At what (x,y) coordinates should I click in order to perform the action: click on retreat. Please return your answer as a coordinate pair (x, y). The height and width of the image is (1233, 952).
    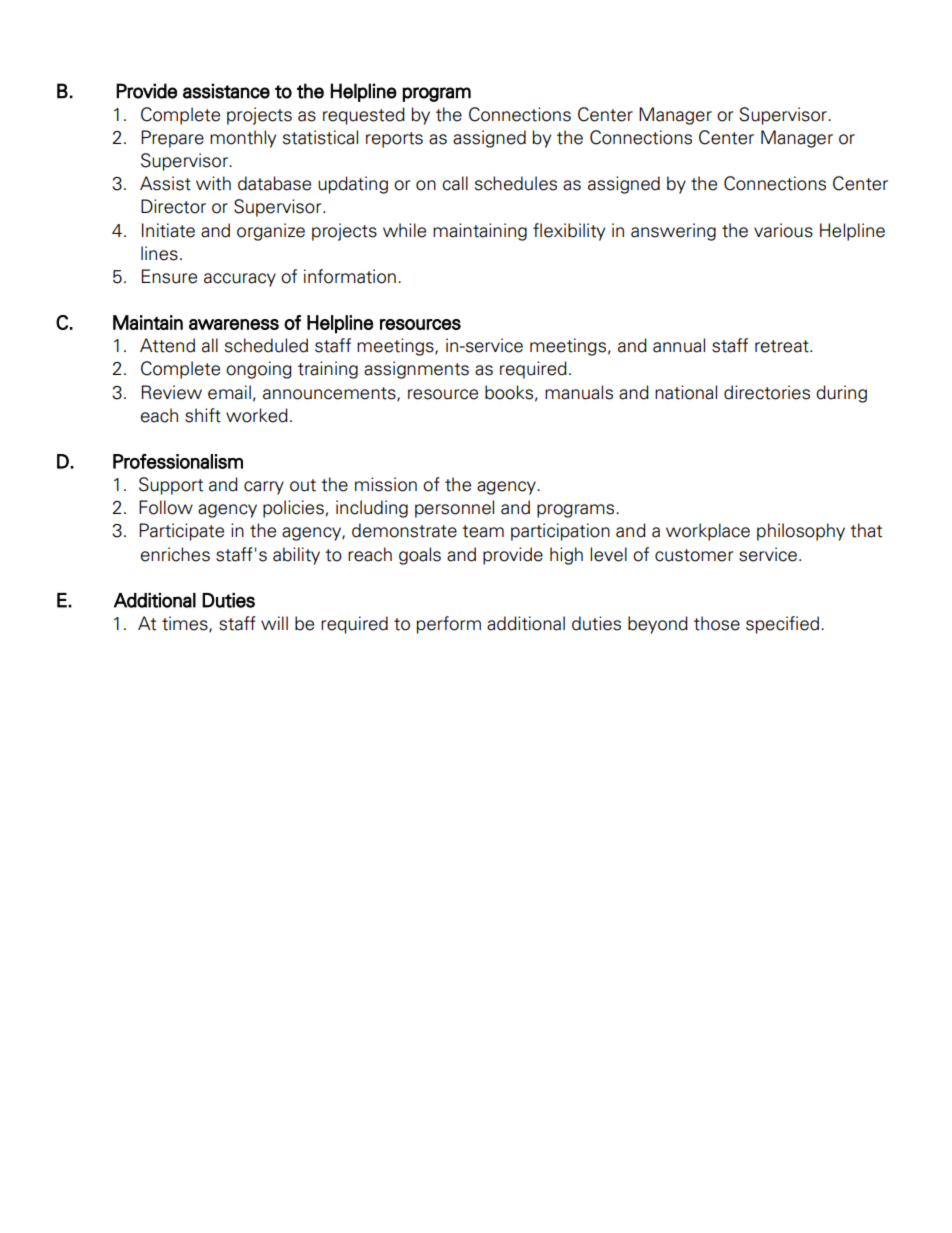
    Looking at the image, I should click on (783, 346).
